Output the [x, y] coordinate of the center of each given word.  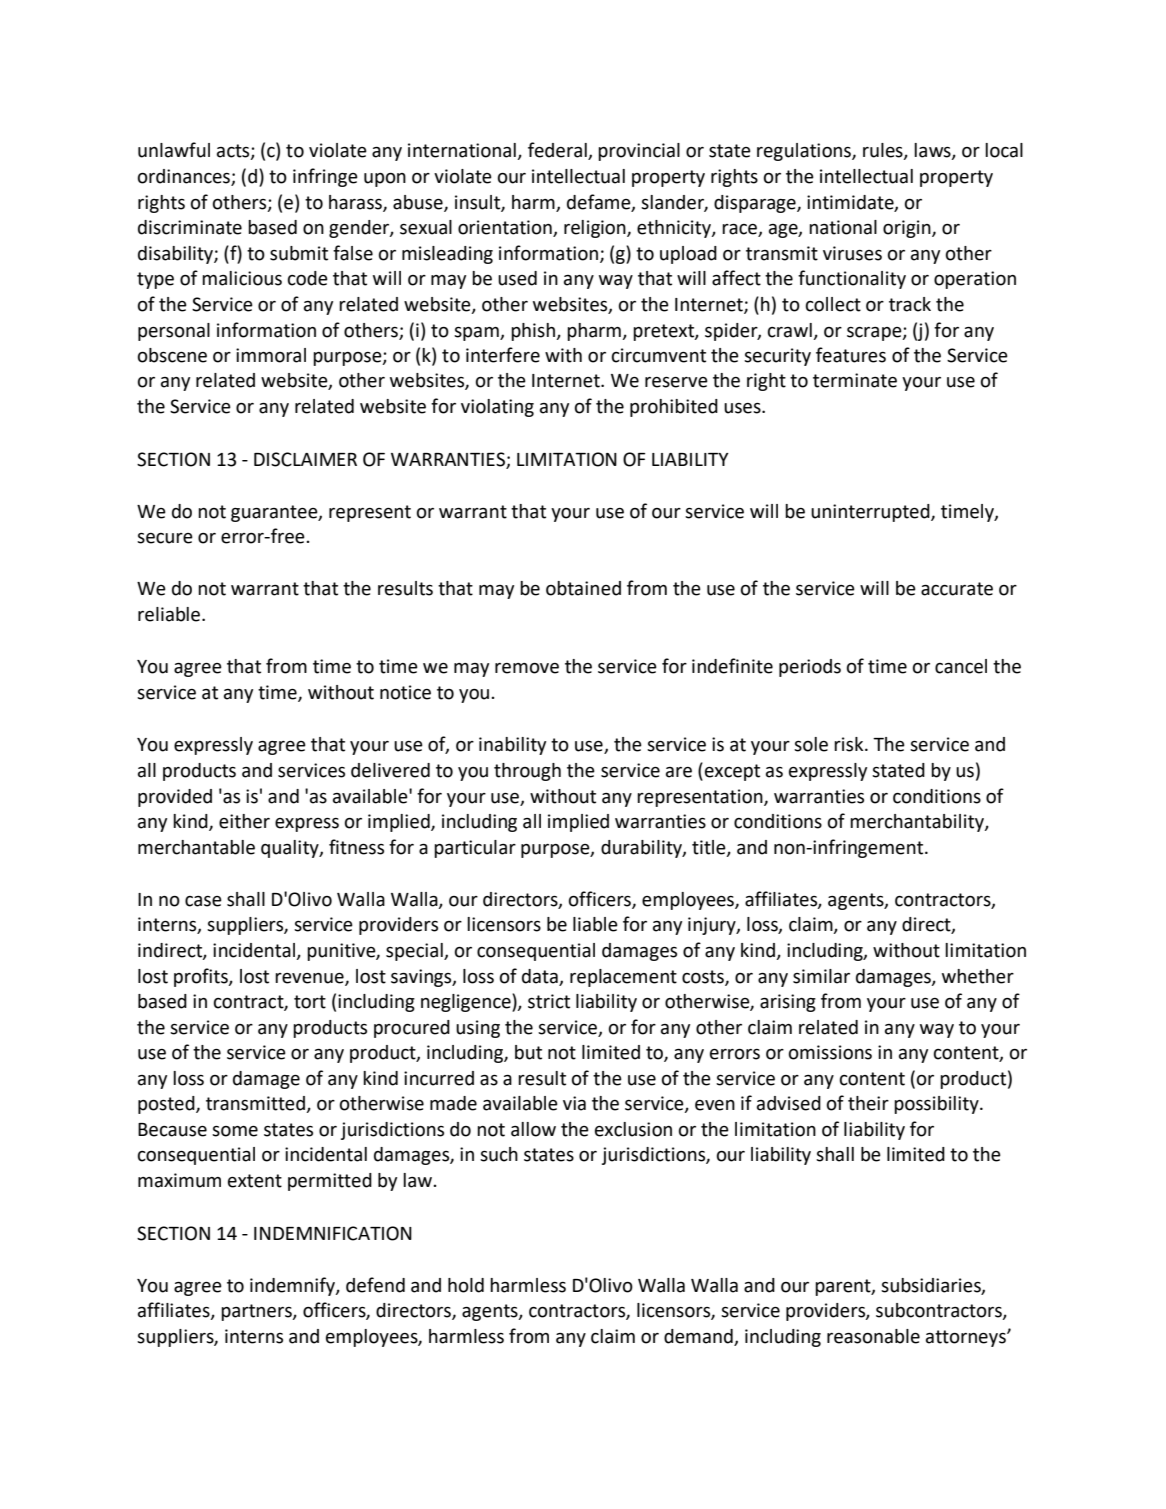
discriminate [190, 227]
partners [257, 1312]
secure [165, 538]
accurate [957, 589]
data [540, 976]
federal [558, 151]
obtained [583, 588]
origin [908, 229]
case [203, 901]
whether [978, 976]
